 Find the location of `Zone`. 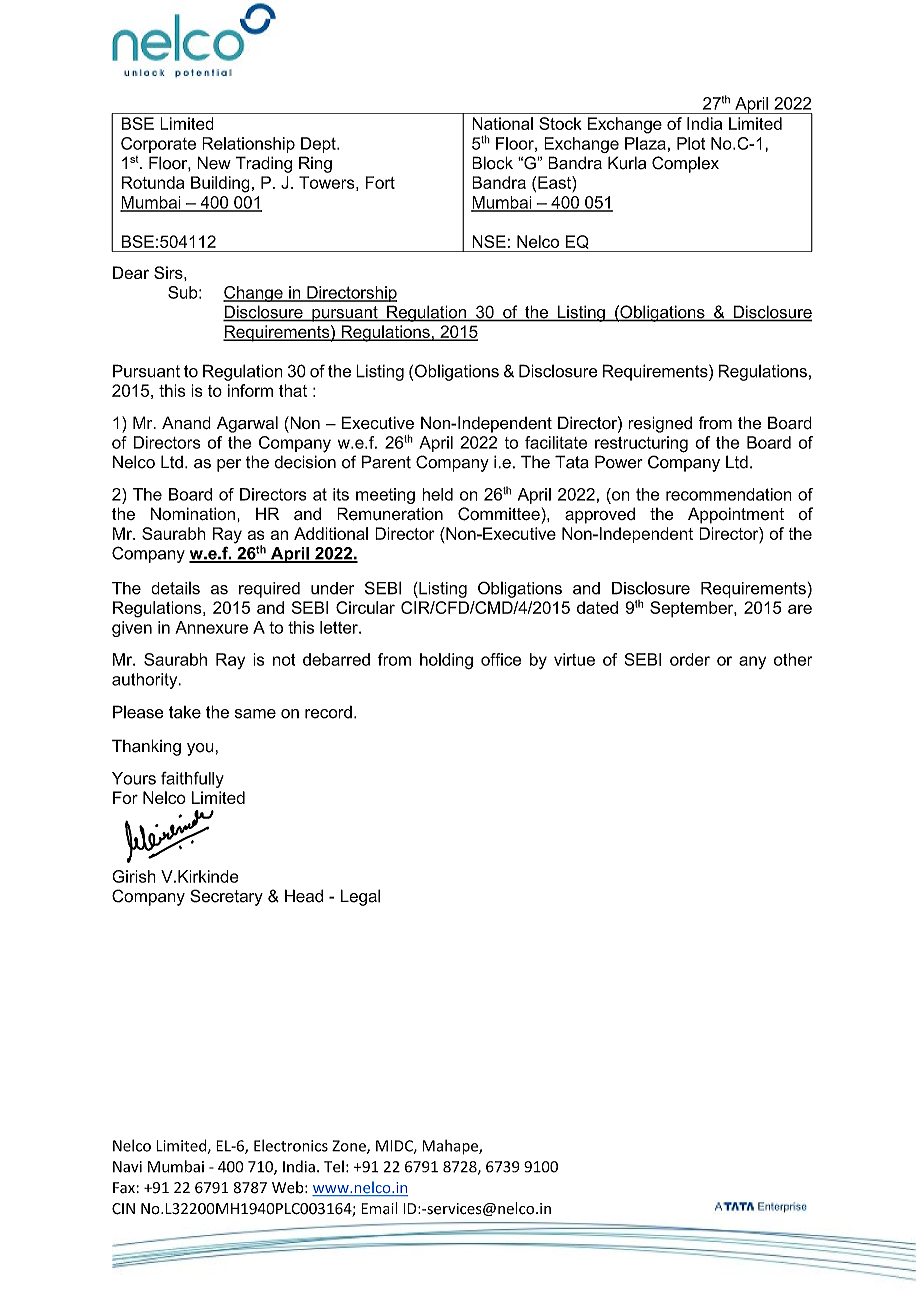

Zone is located at coordinates (350, 1147).
